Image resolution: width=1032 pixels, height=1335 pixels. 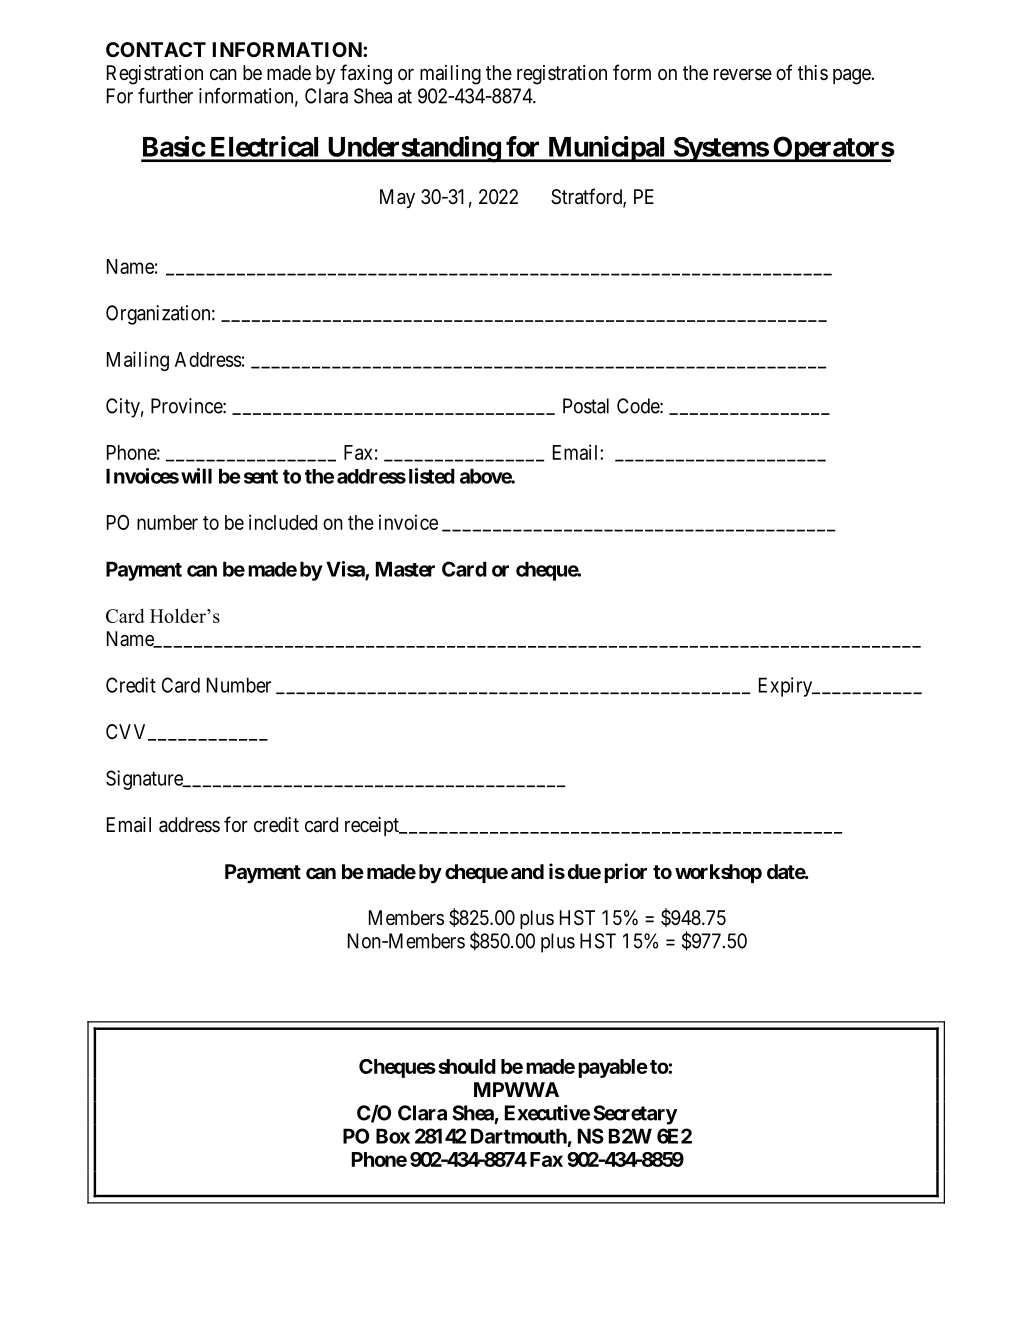 What do you see at coordinates (405, 569) in the screenshot?
I see `Master` at bounding box center [405, 569].
